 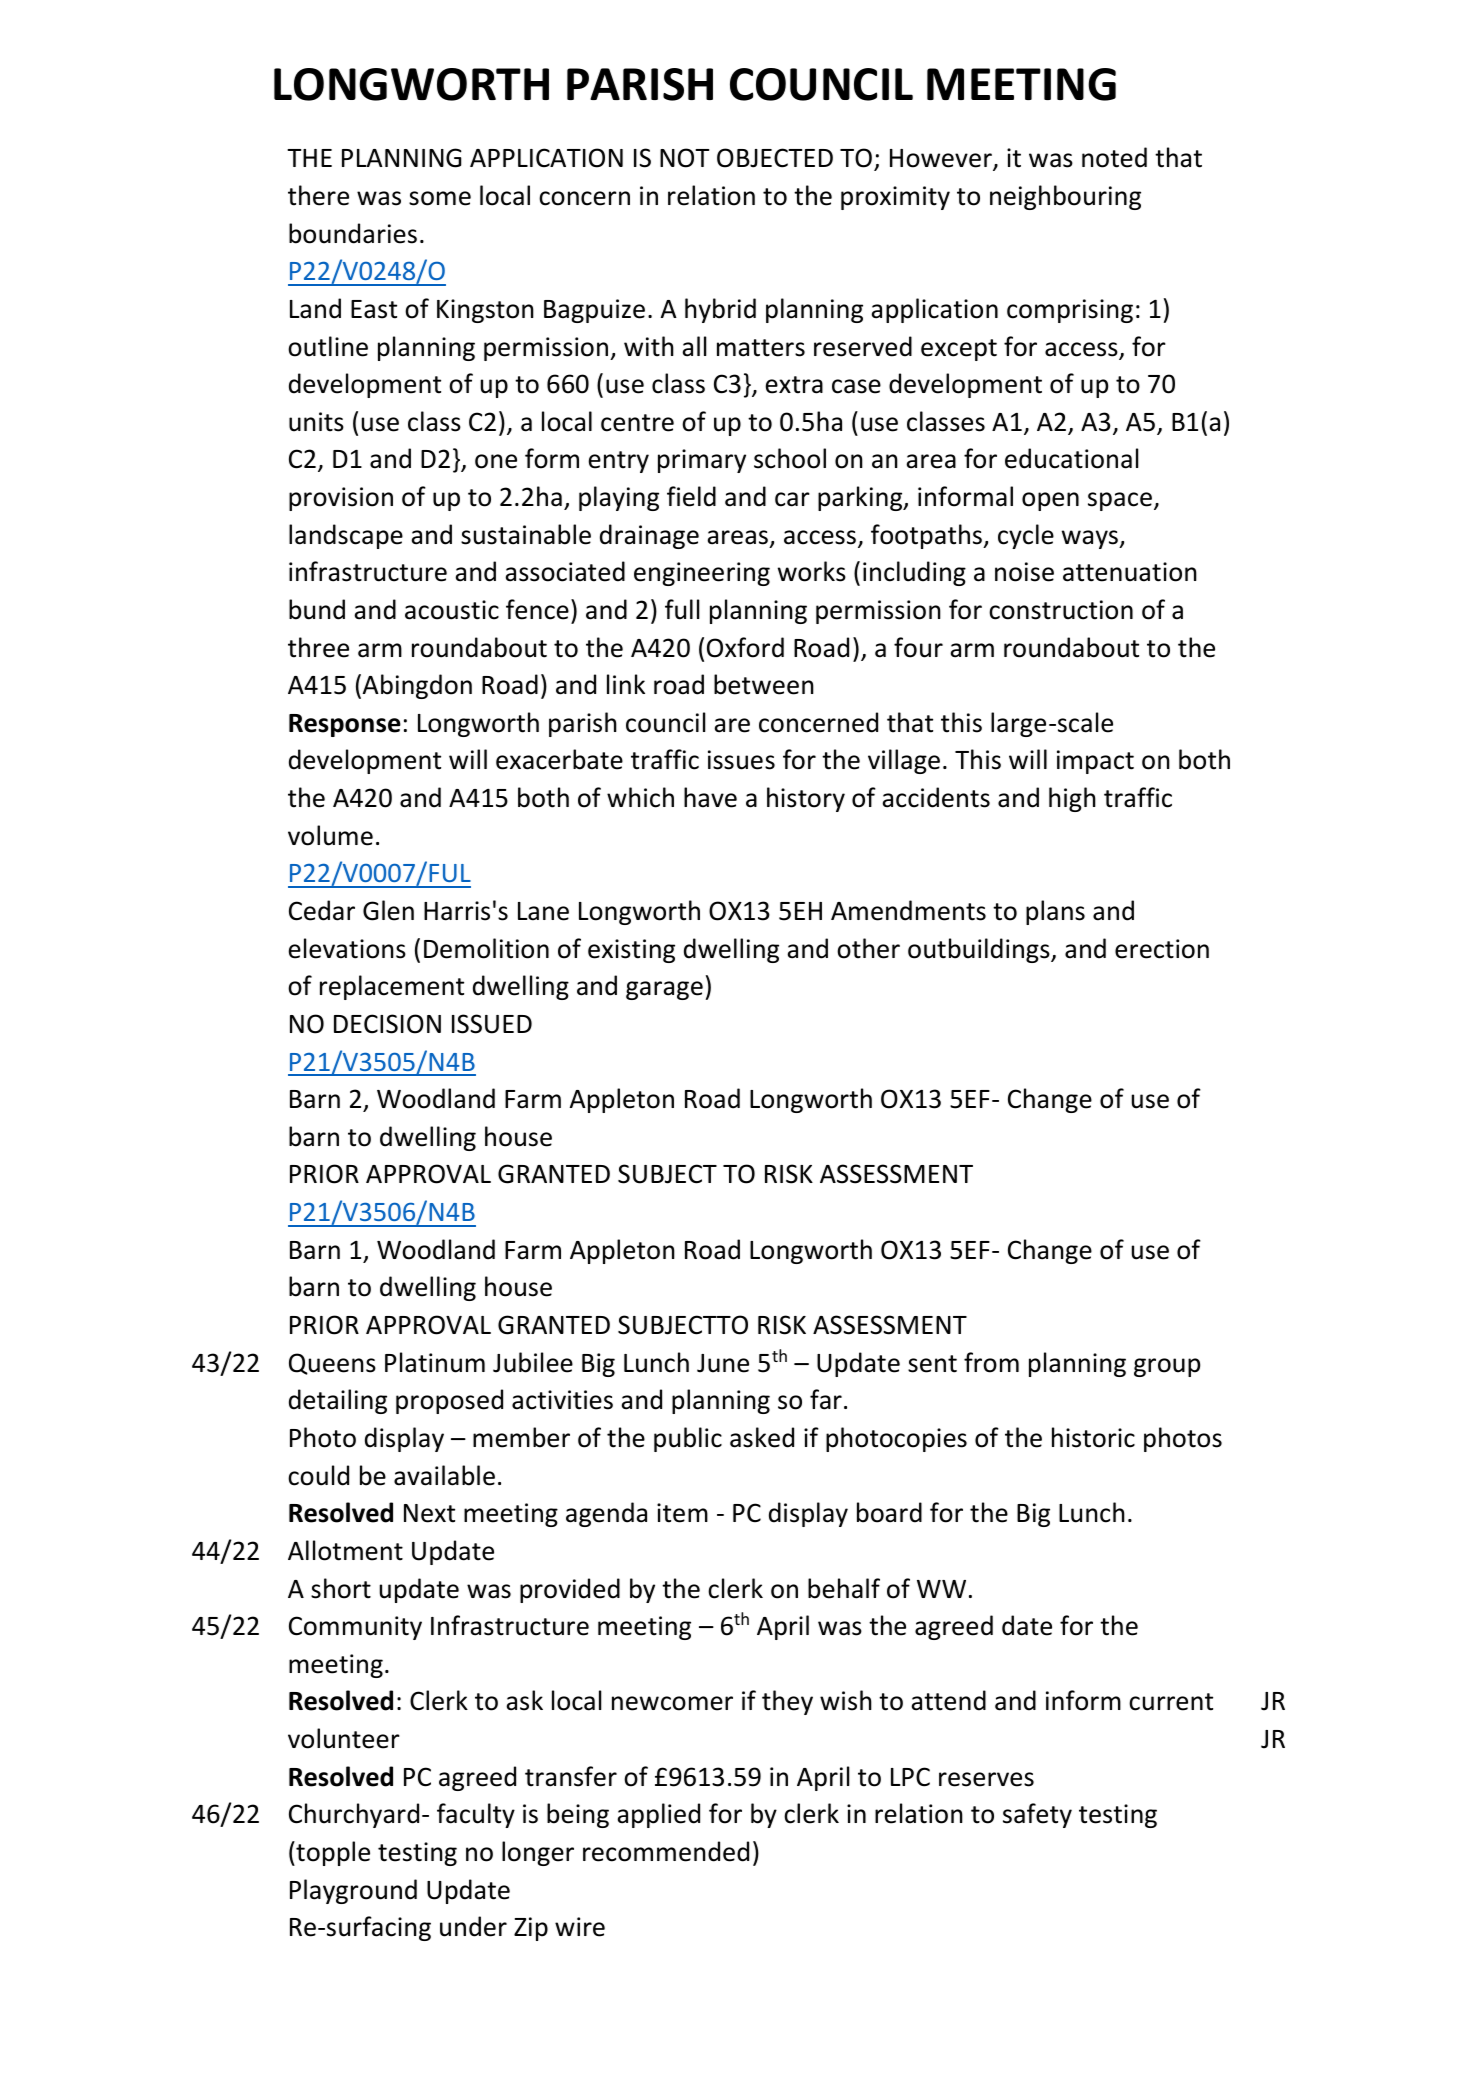 I want to click on Platinum, so click(x=435, y=1362).
